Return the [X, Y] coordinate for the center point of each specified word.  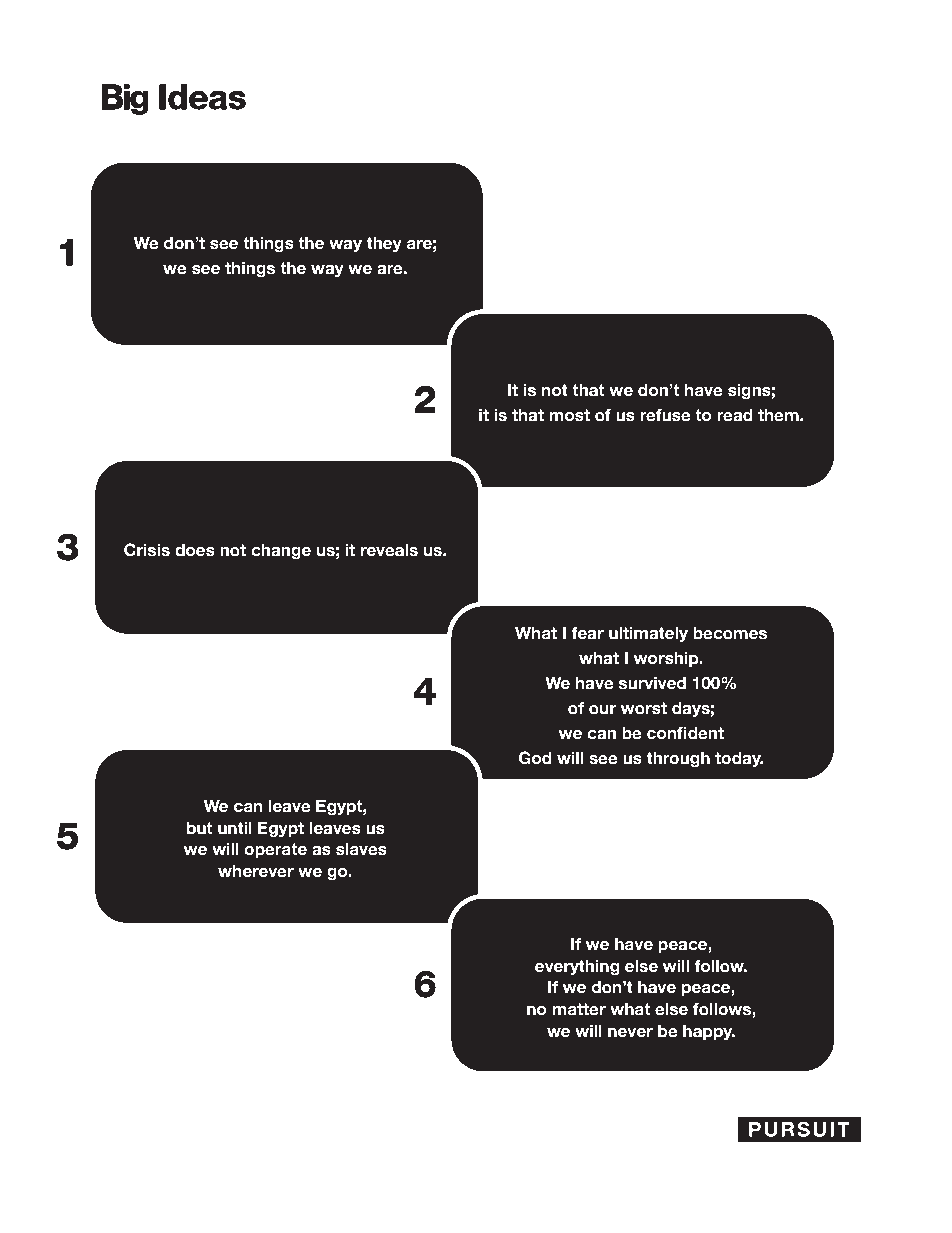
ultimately [648, 634]
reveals [389, 550]
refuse [665, 415]
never [630, 1033]
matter [579, 1009]
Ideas [202, 97]
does [195, 550]
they [384, 244]
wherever [256, 871]
